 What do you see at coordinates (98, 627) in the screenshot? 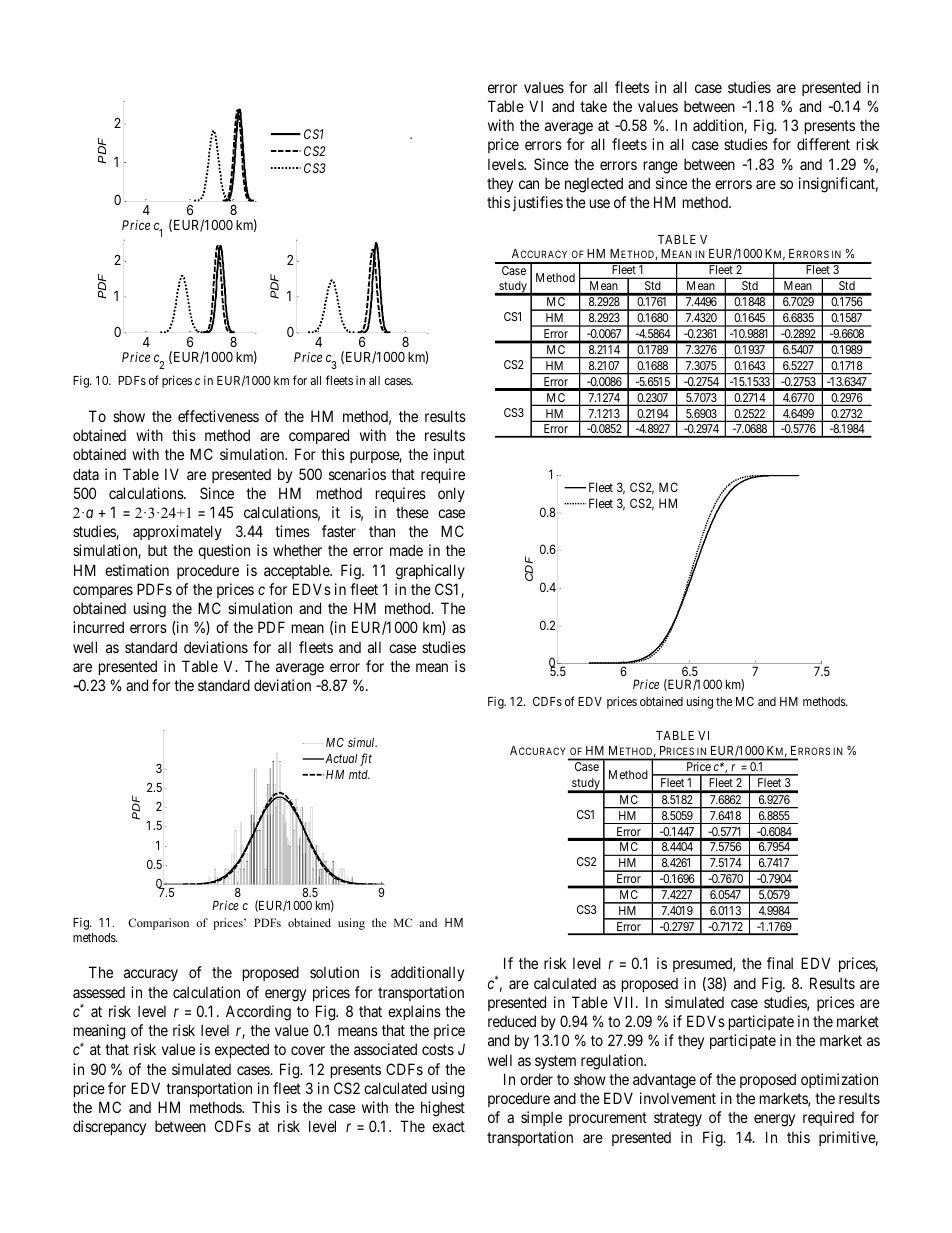
I see `incurred` at bounding box center [98, 627].
